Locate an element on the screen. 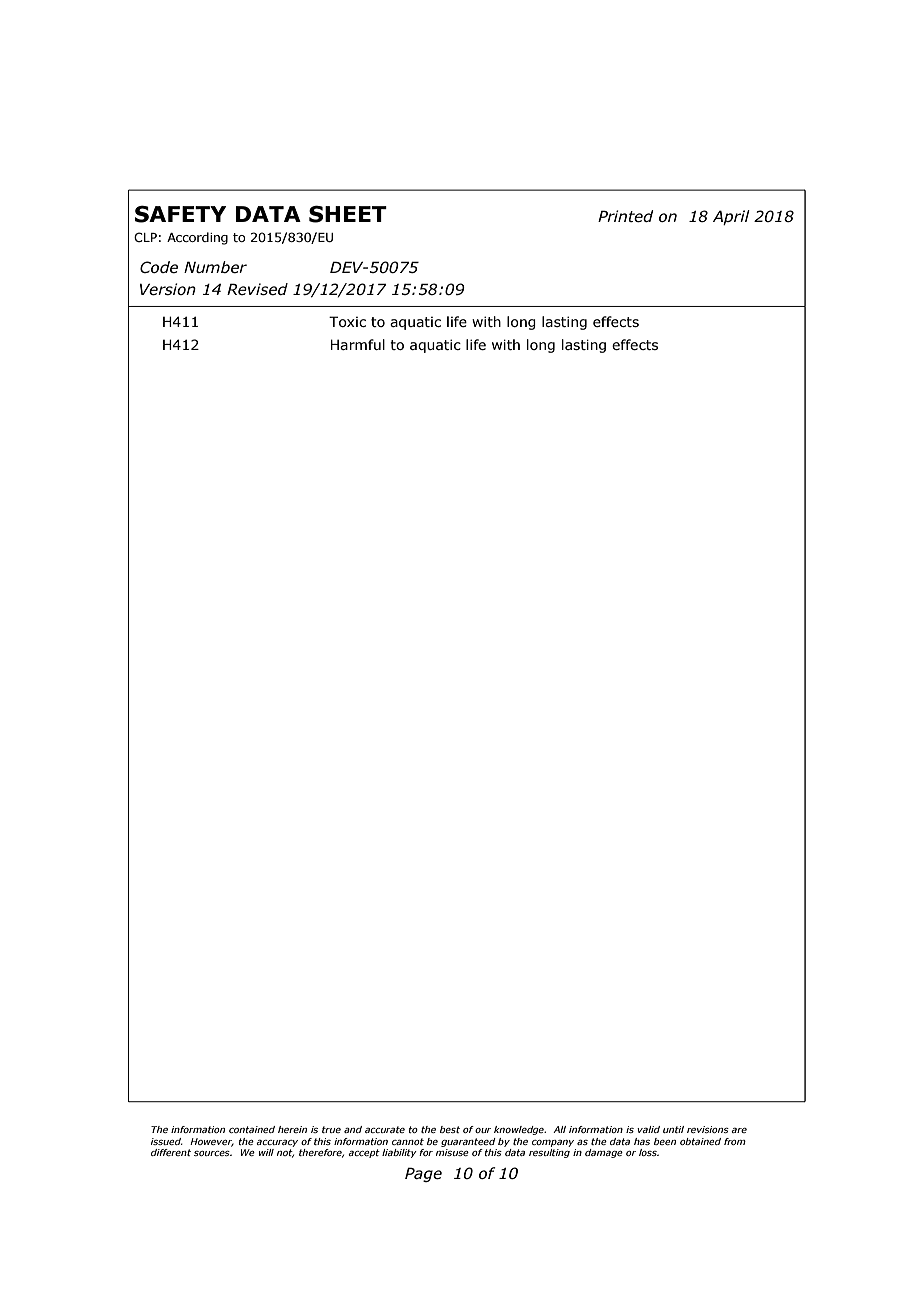 The width and height of the screenshot is (924, 1308). valid is located at coordinates (648, 1129).
